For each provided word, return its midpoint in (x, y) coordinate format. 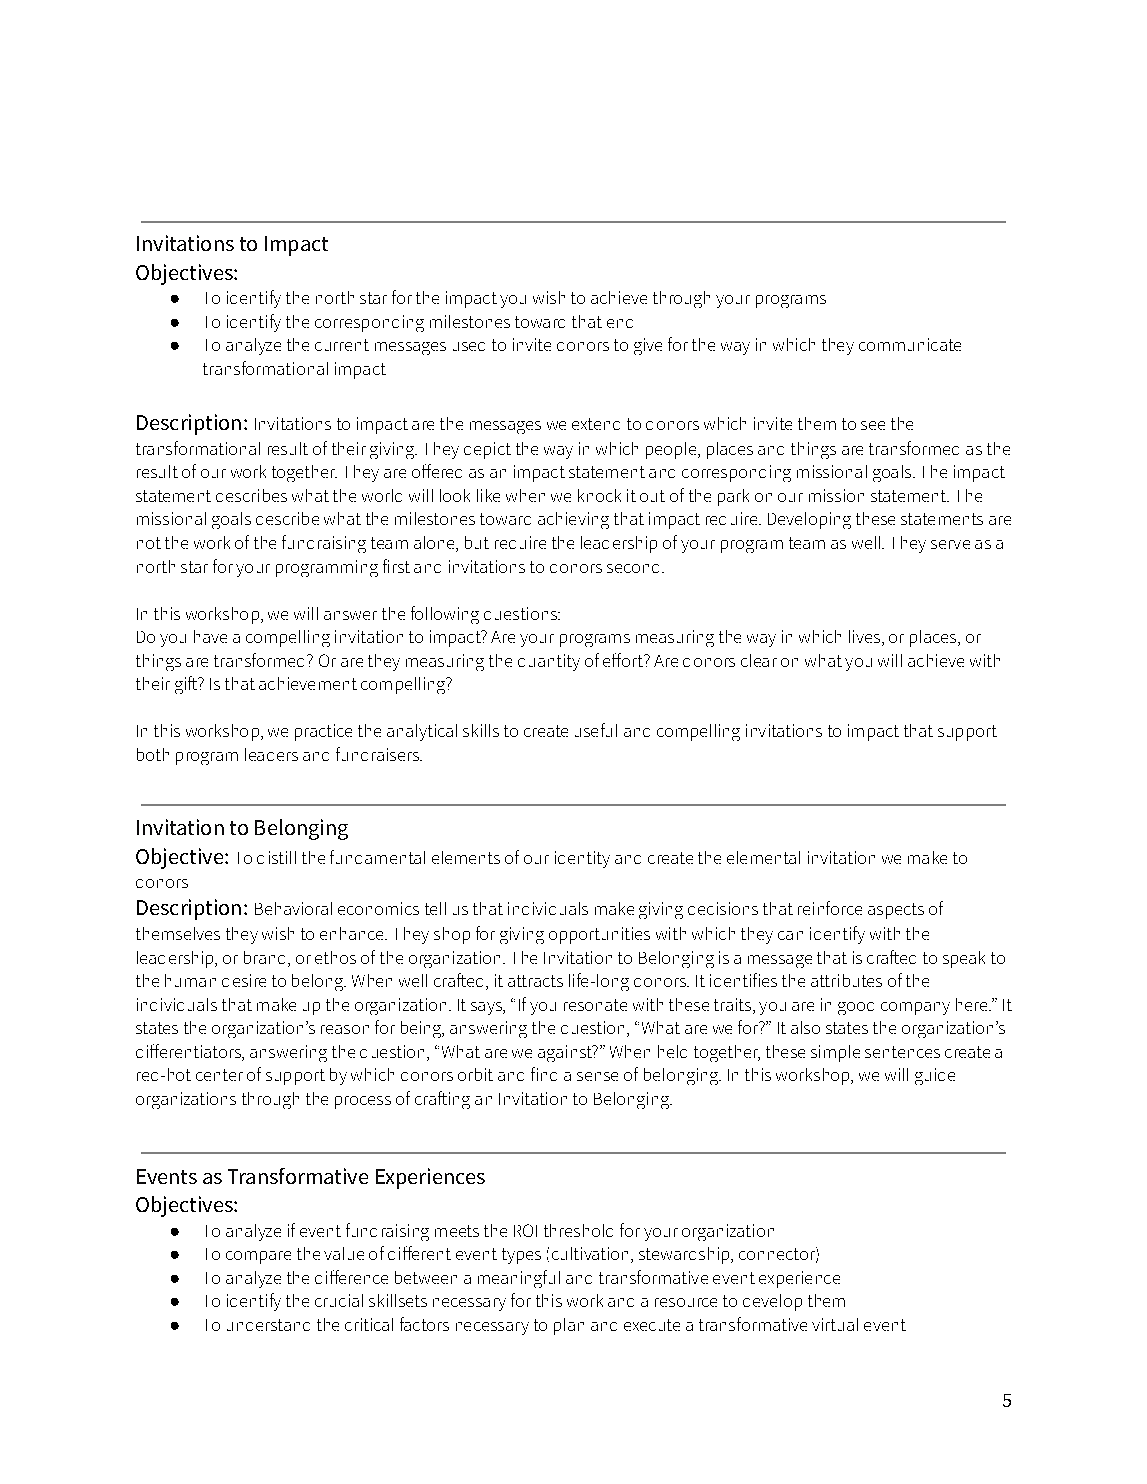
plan (569, 1326)
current (342, 345)
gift (187, 685)
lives (864, 636)
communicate (910, 344)
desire (244, 980)
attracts (535, 981)
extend (596, 424)
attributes (846, 980)
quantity (549, 662)
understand (268, 1325)
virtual (835, 1324)
